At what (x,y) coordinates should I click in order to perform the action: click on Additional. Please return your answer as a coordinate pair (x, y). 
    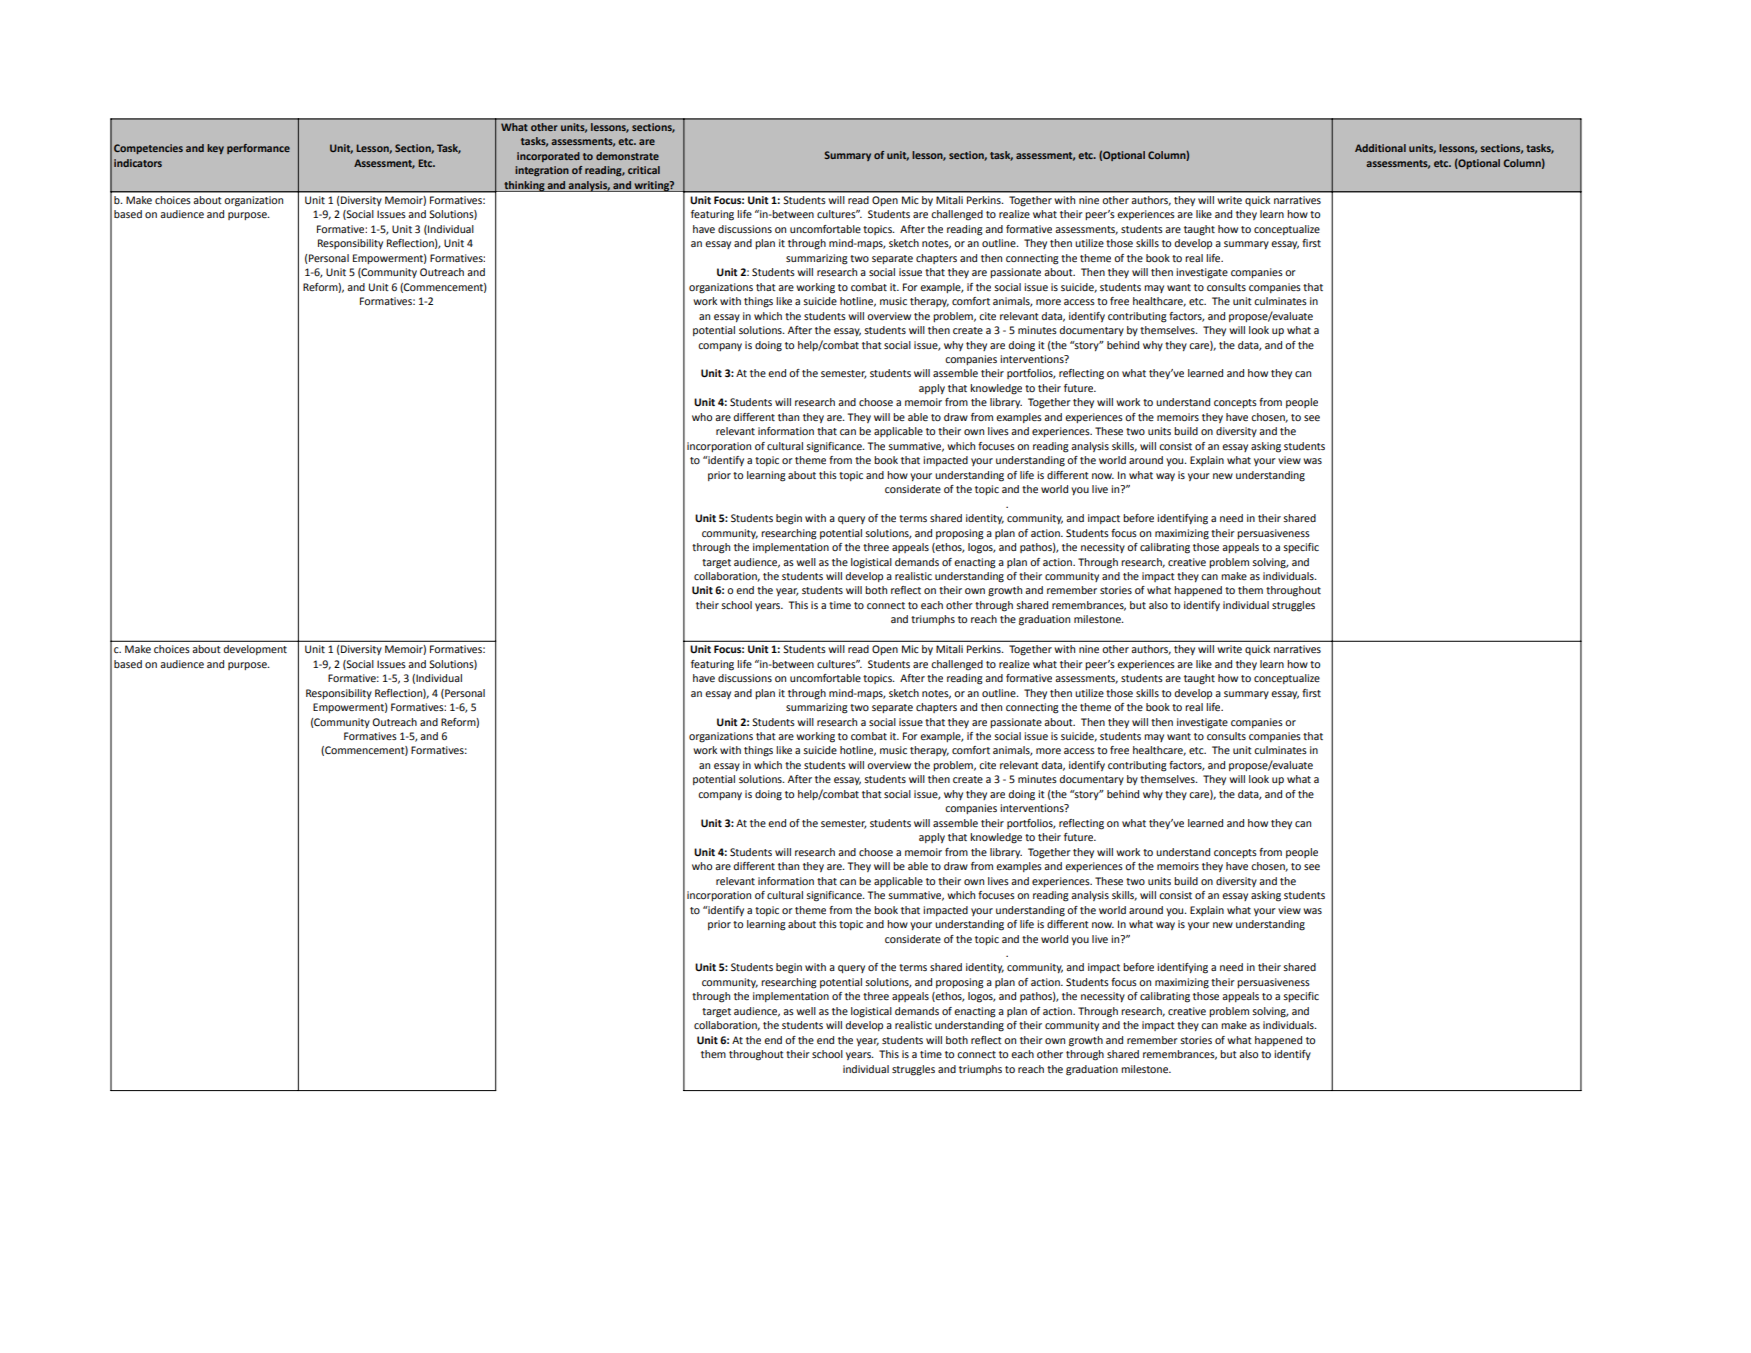
    Looking at the image, I should click on (1380, 148).
